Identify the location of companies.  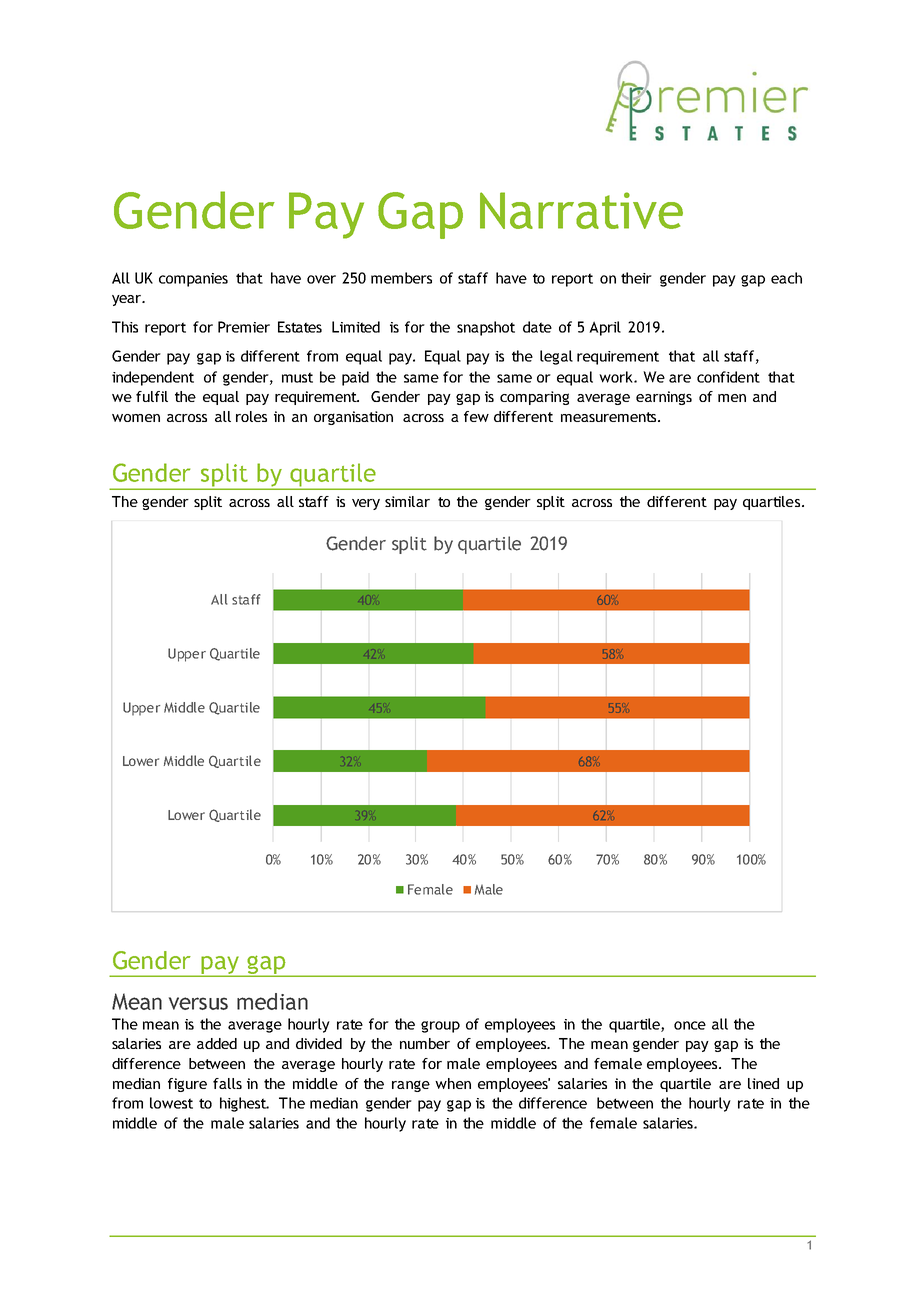
(193, 280).
